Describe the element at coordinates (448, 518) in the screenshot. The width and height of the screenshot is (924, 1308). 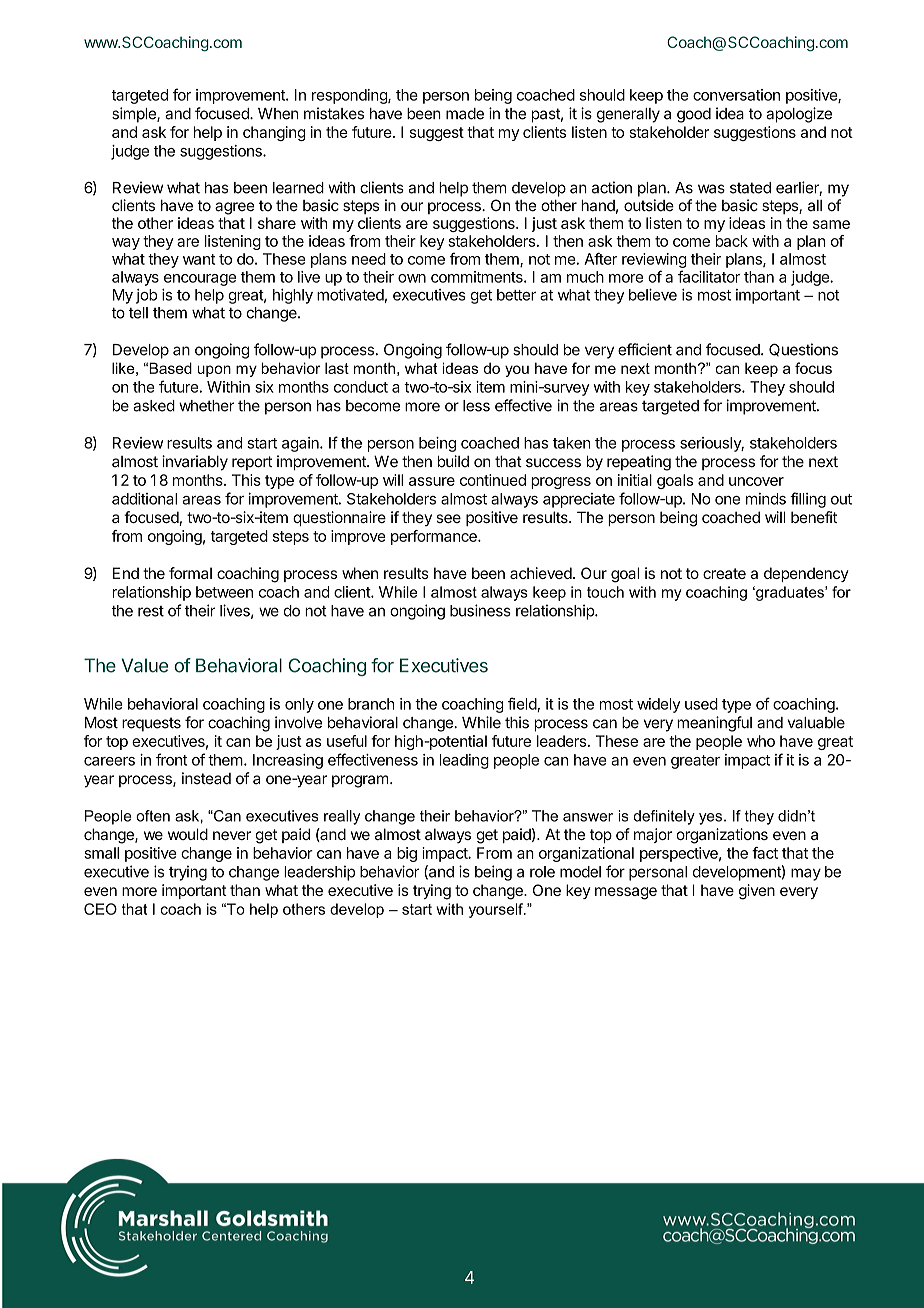
I see `see` at that location.
